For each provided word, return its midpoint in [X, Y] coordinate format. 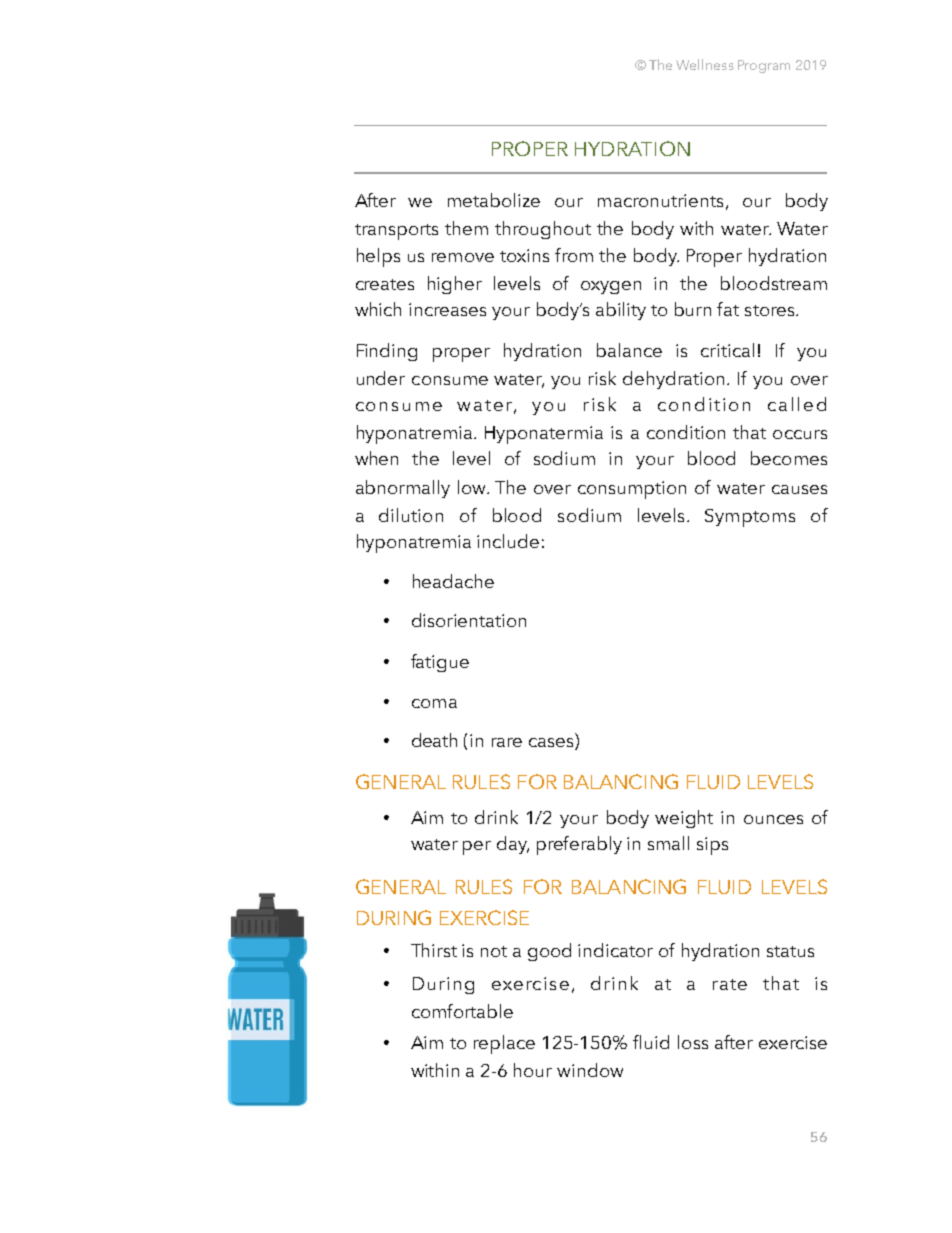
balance [629, 350]
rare [507, 742]
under [381, 378]
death [434, 740]
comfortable [462, 1011]
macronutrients [660, 200]
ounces [773, 819]
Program [764, 66]
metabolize [494, 200]
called [797, 404]
